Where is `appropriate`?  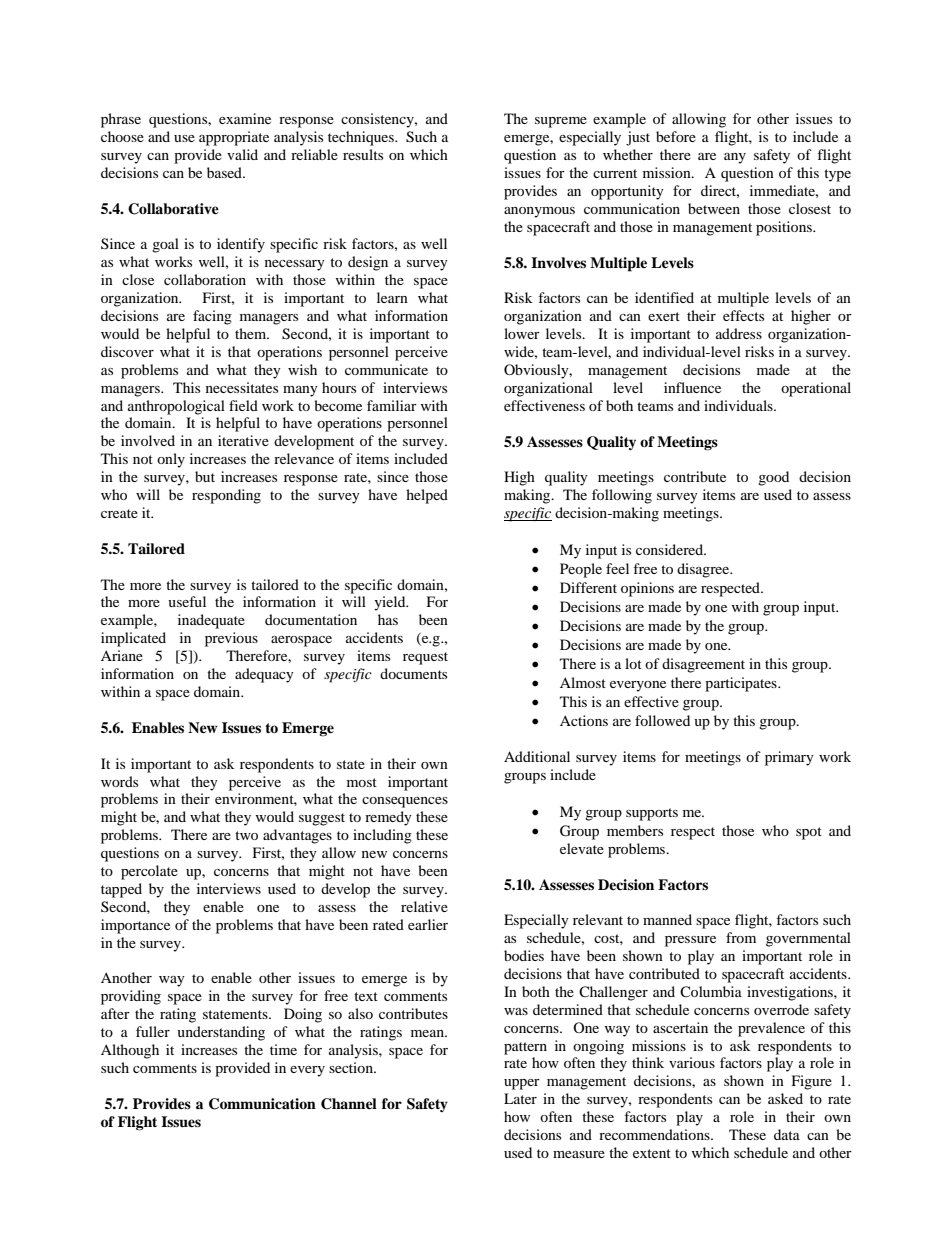
appropriate is located at coordinates (234, 138).
